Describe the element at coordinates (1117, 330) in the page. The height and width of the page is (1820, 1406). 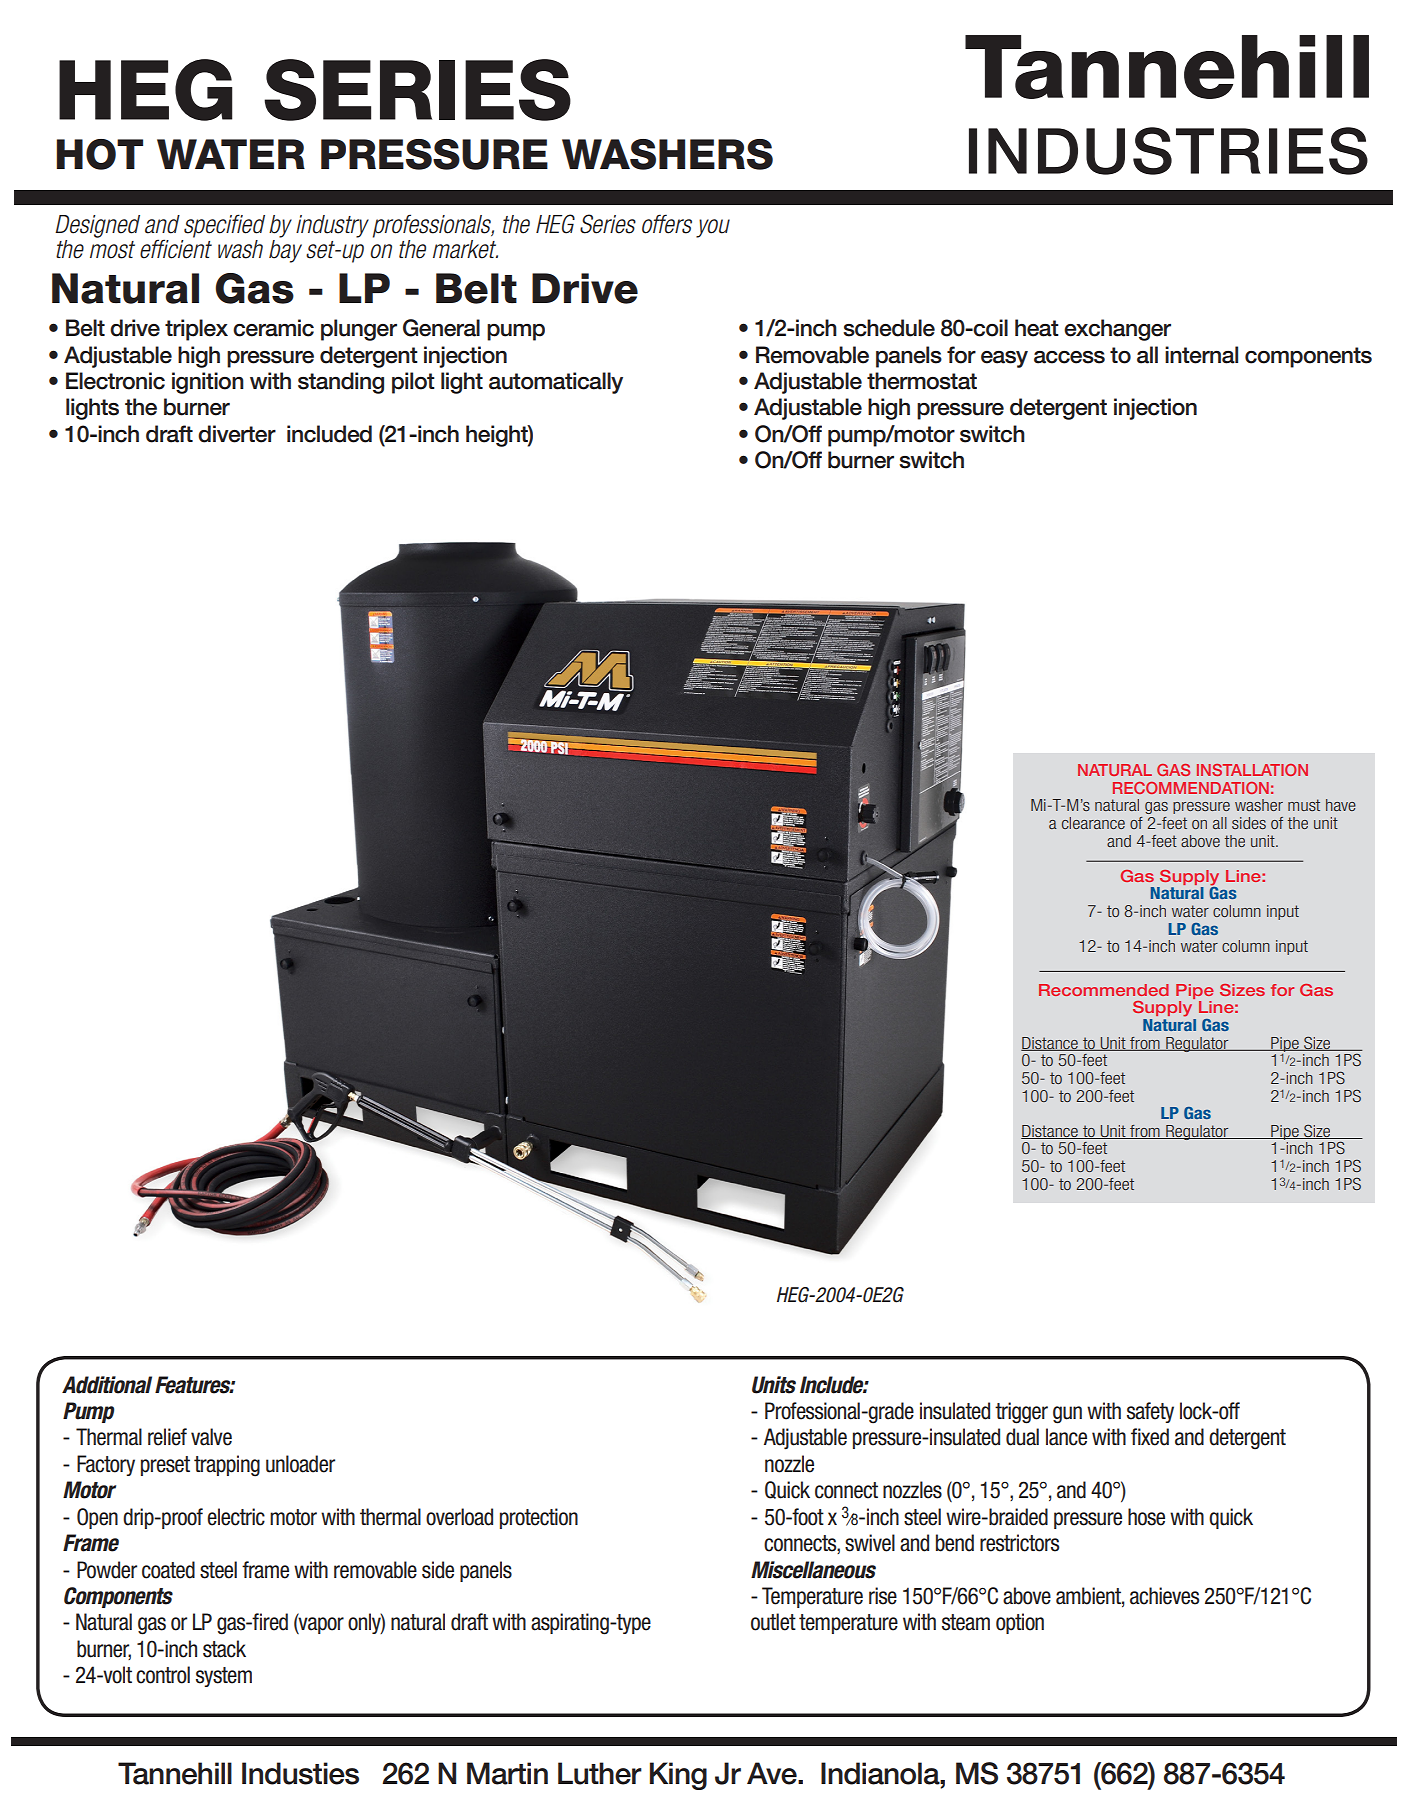
I see `exchanger` at that location.
